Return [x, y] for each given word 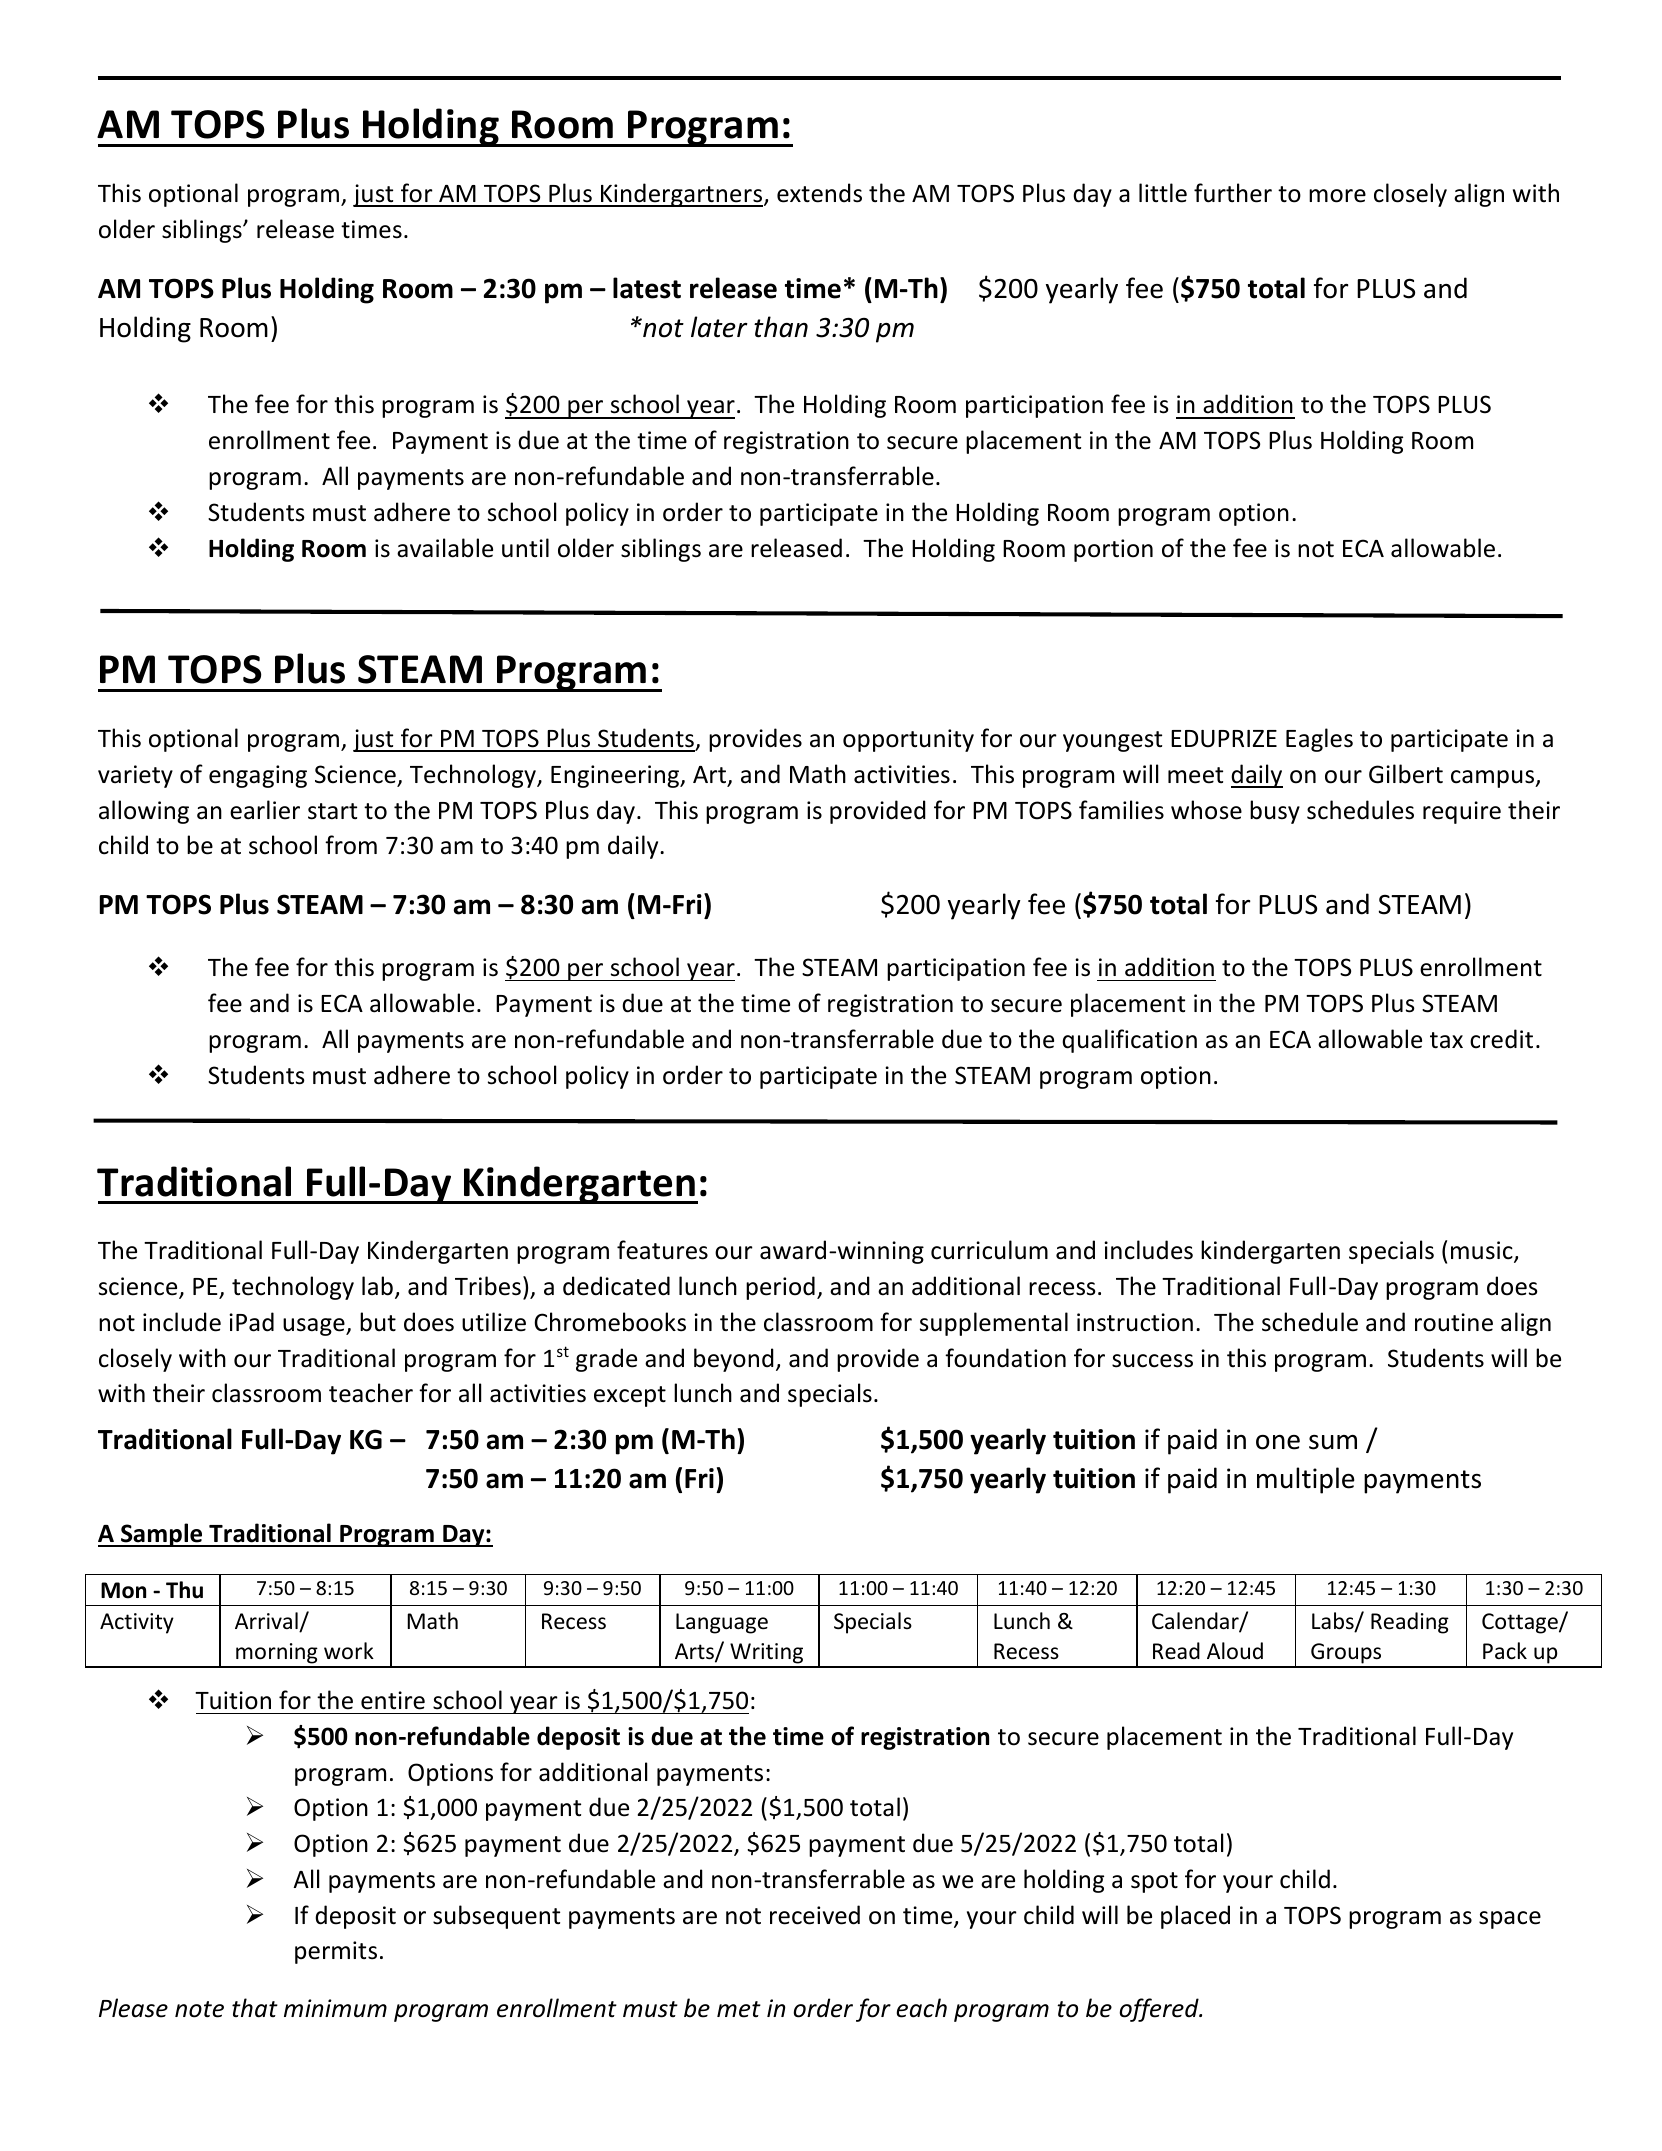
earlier [265, 810]
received [815, 1915]
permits [336, 1952]
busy [1275, 812]
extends [819, 193]
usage [315, 1327]
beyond [734, 1360]
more [1337, 196]
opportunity [908, 740]
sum [1333, 1442]
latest [647, 288]
